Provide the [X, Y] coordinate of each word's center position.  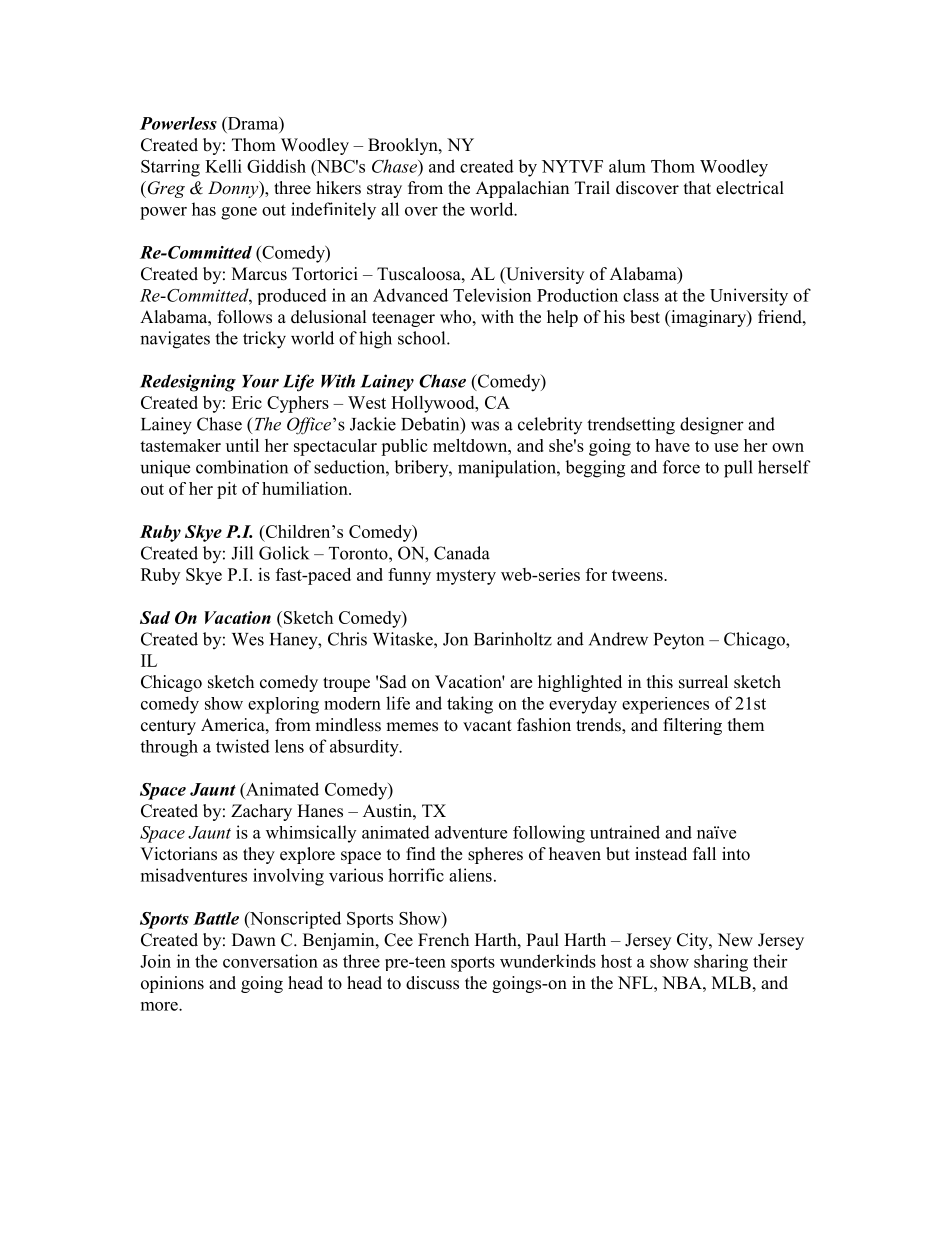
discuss [432, 983]
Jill [242, 553]
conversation [270, 961]
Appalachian [522, 189]
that [697, 187]
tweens [638, 575]
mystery [466, 577]
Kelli [223, 166]
